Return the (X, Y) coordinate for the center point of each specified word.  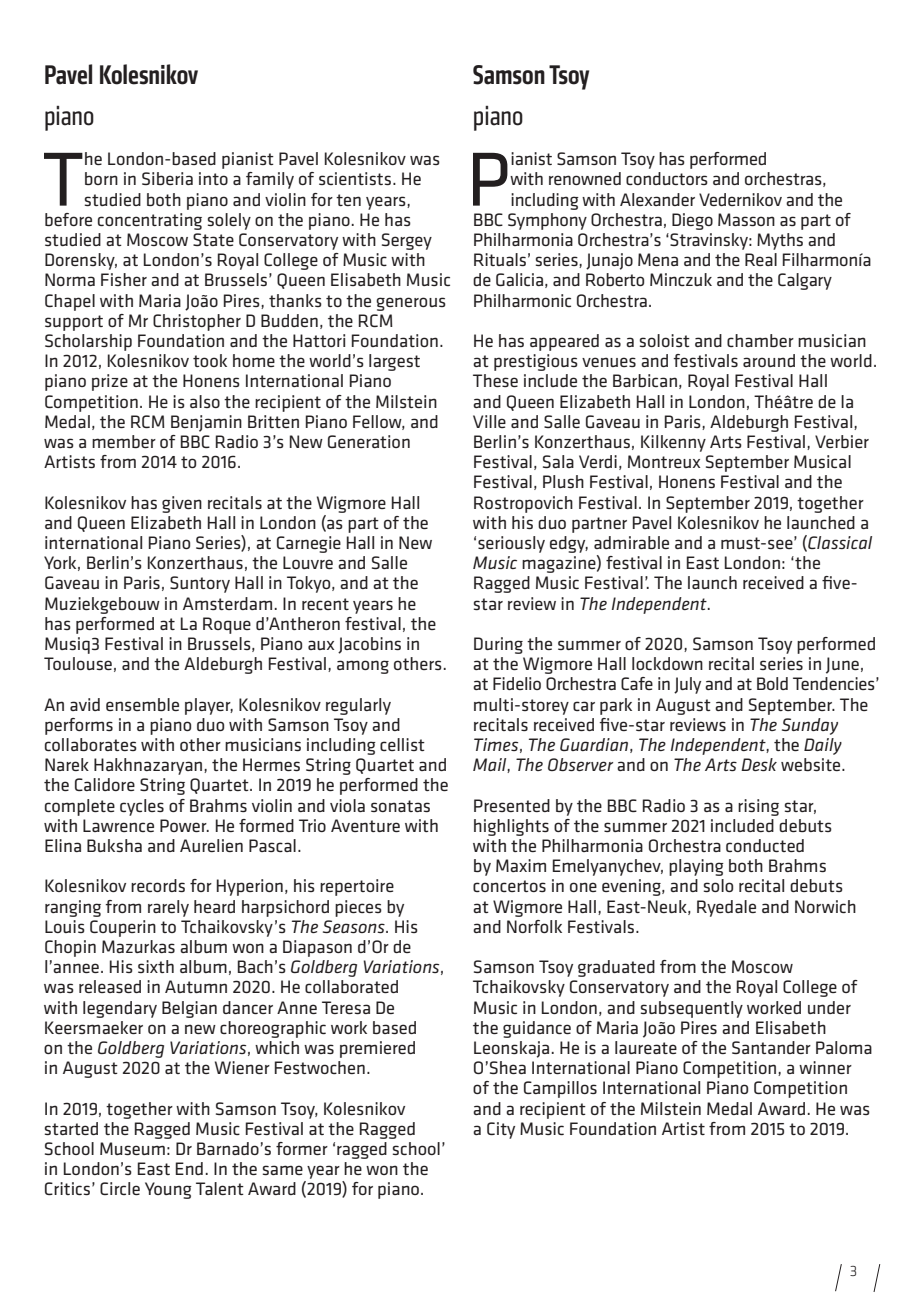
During (498, 645)
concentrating (150, 221)
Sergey (407, 241)
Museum (132, 1148)
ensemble (142, 704)
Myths (780, 241)
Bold (772, 683)
